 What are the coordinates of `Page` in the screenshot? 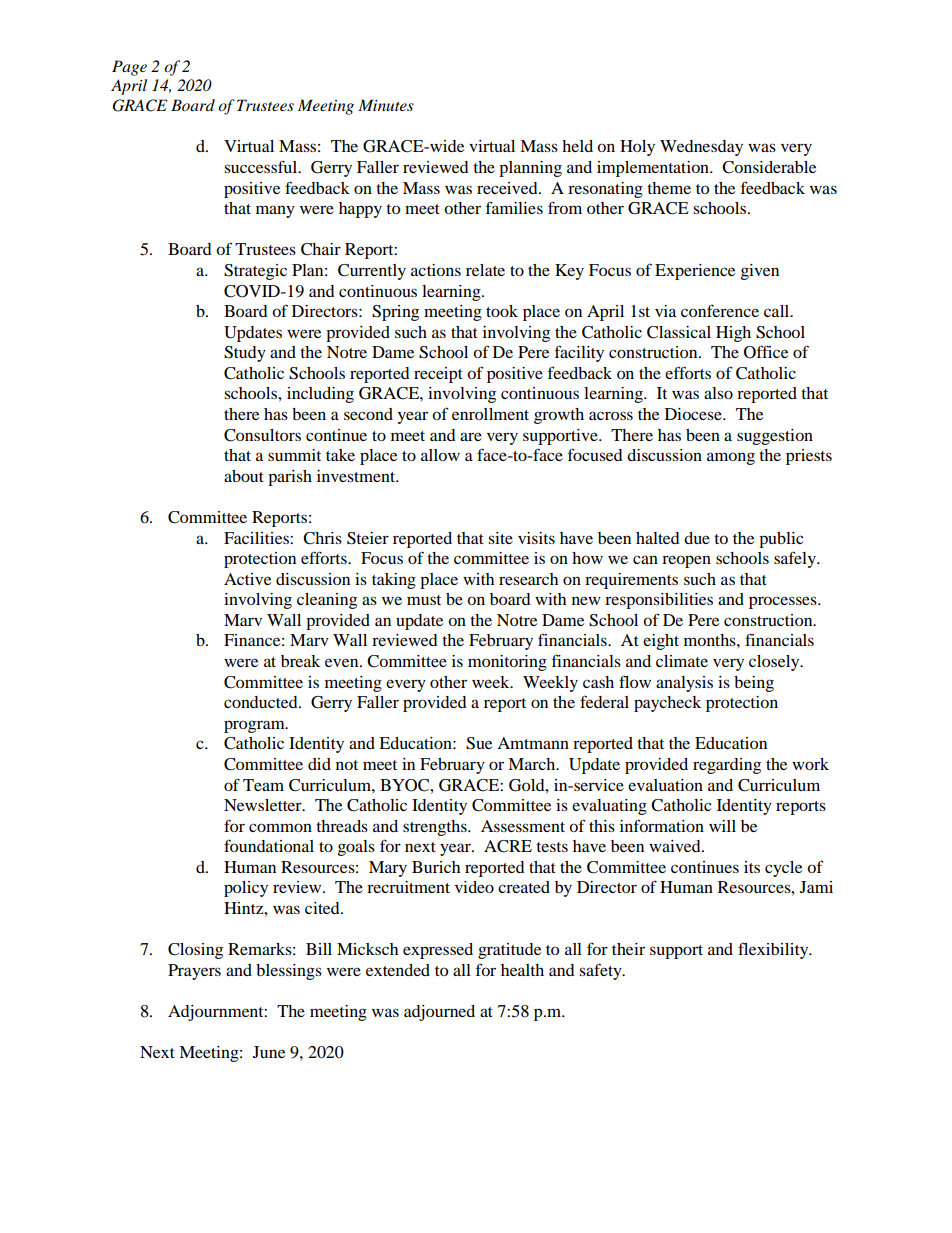 It's located at (129, 68).
